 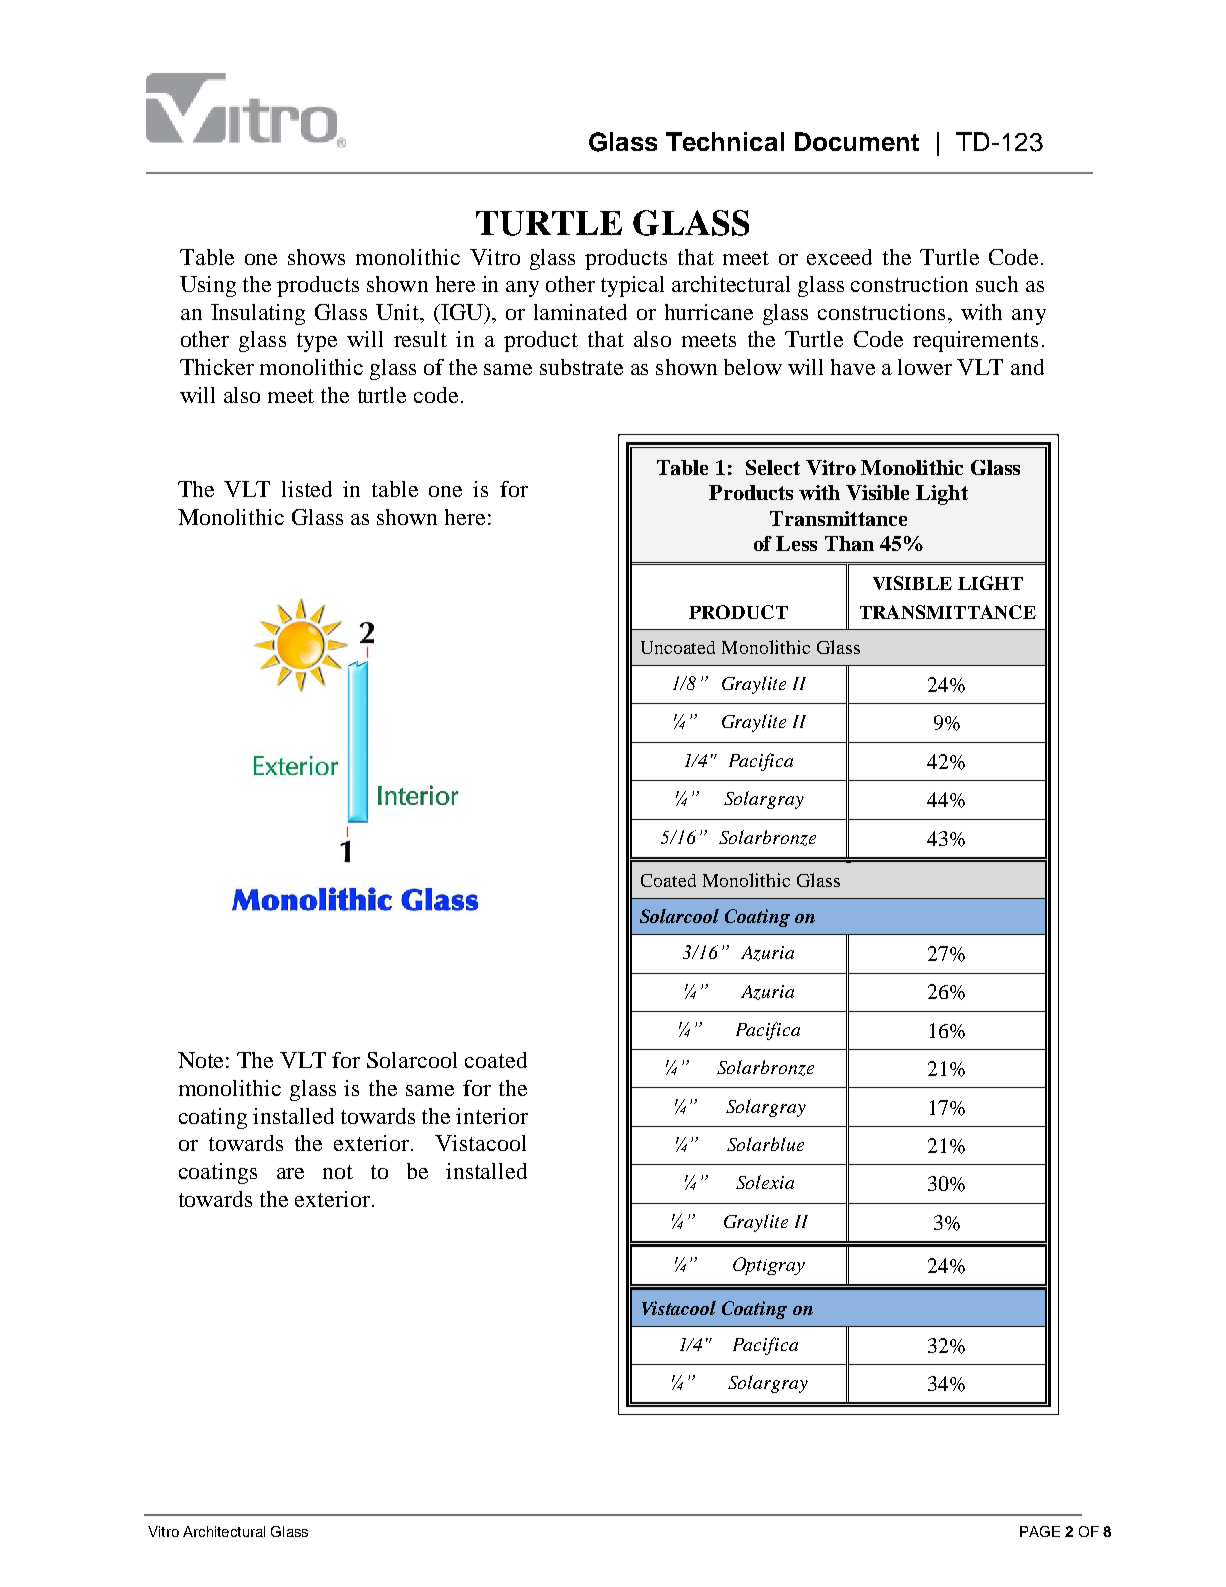 What do you see at coordinates (1040, 1531) in the page?
I see `PAGE` at bounding box center [1040, 1531].
